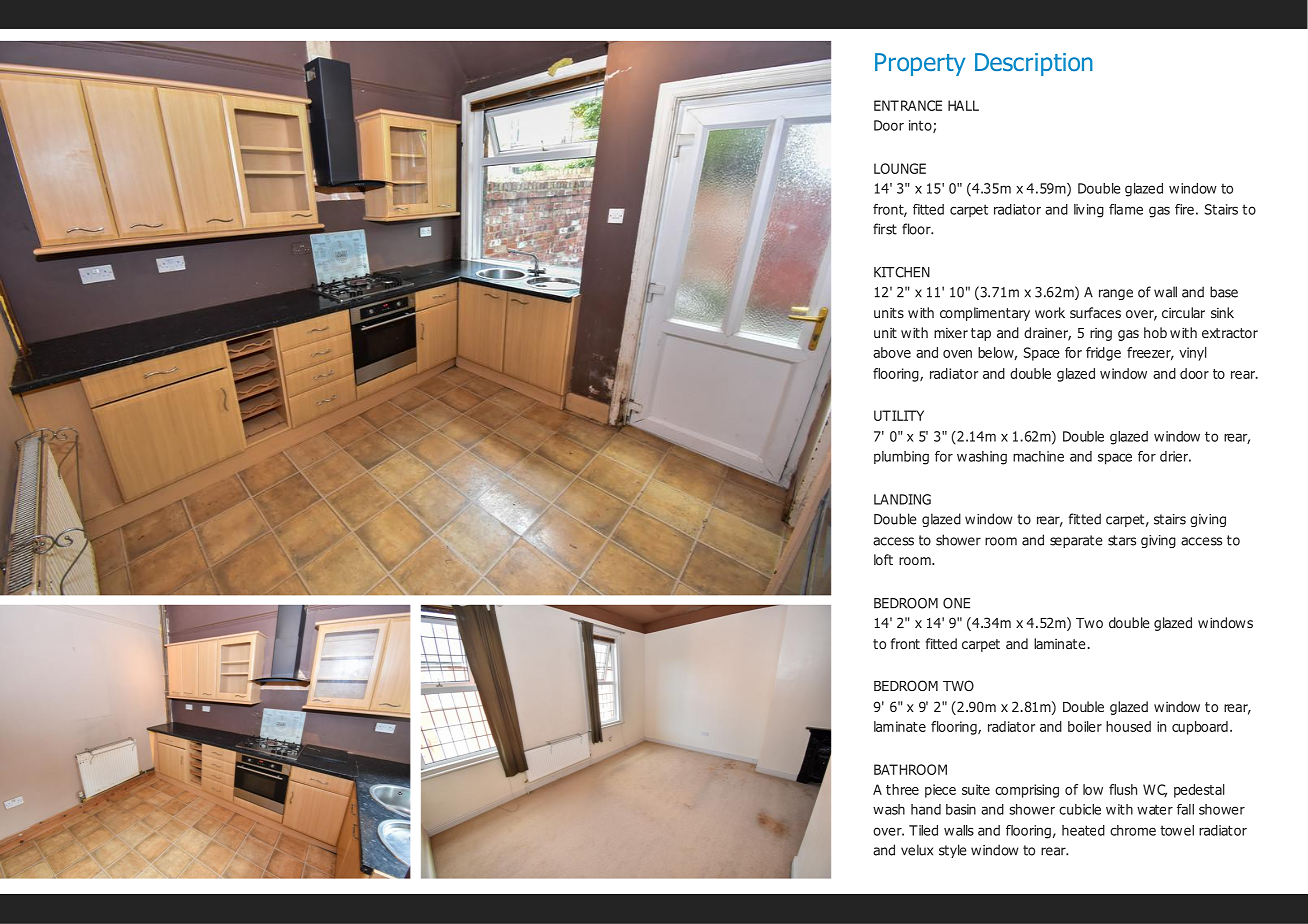 Image resolution: width=1308 pixels, height=924 pixels. What do you see at coordinates (1034, 64) in the page?
I see `Description` at bounding box center [1034, 64].
